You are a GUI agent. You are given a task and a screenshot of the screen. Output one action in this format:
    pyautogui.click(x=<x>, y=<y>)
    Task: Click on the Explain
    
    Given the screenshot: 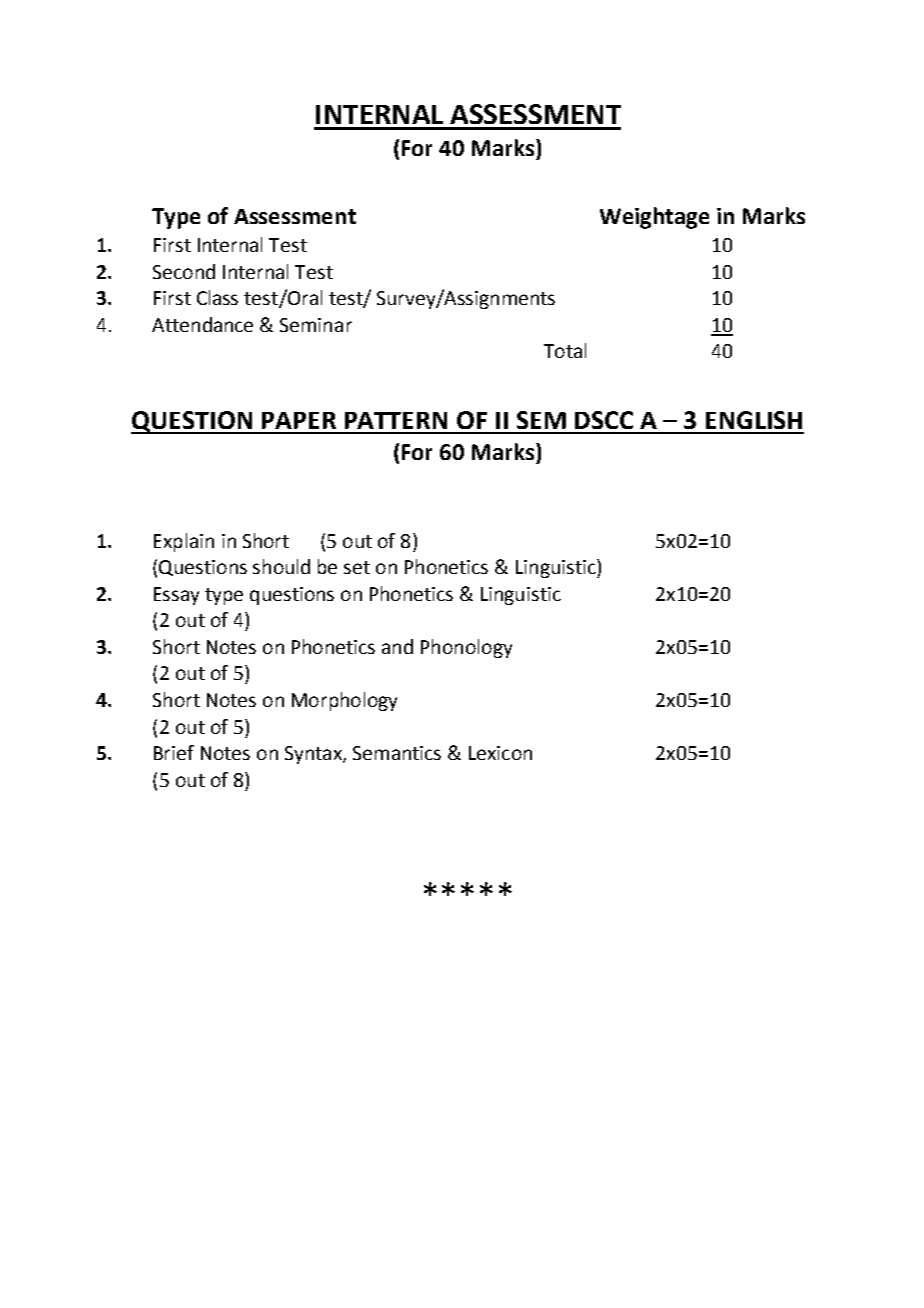 What is the action you would take?
    pyautogui.click(x=184, y=542)
